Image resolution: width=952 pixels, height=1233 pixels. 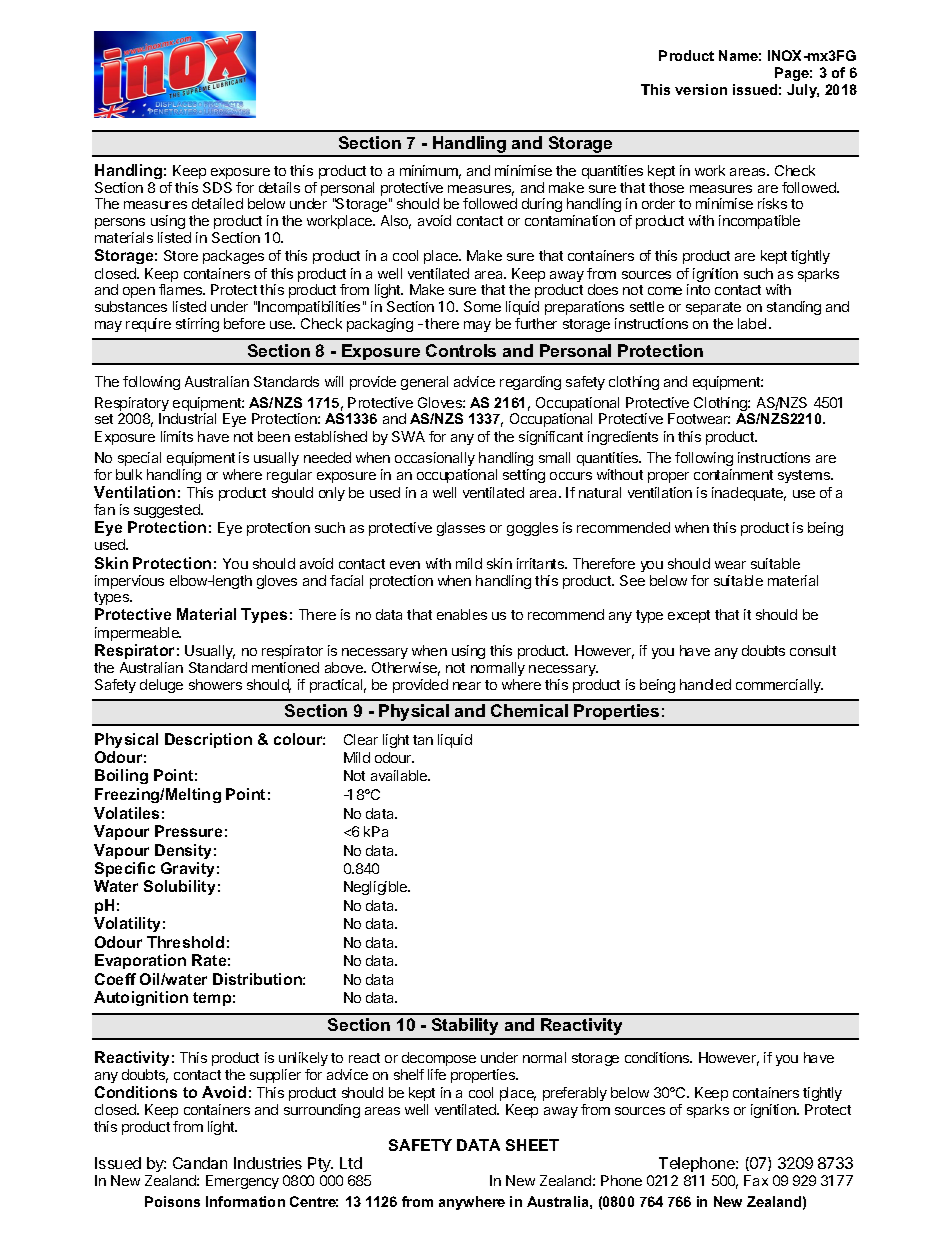 What do you see at coordinates (138, 634) in the screenshot?
I see `impermeable` at bounding box center [138, 634].
